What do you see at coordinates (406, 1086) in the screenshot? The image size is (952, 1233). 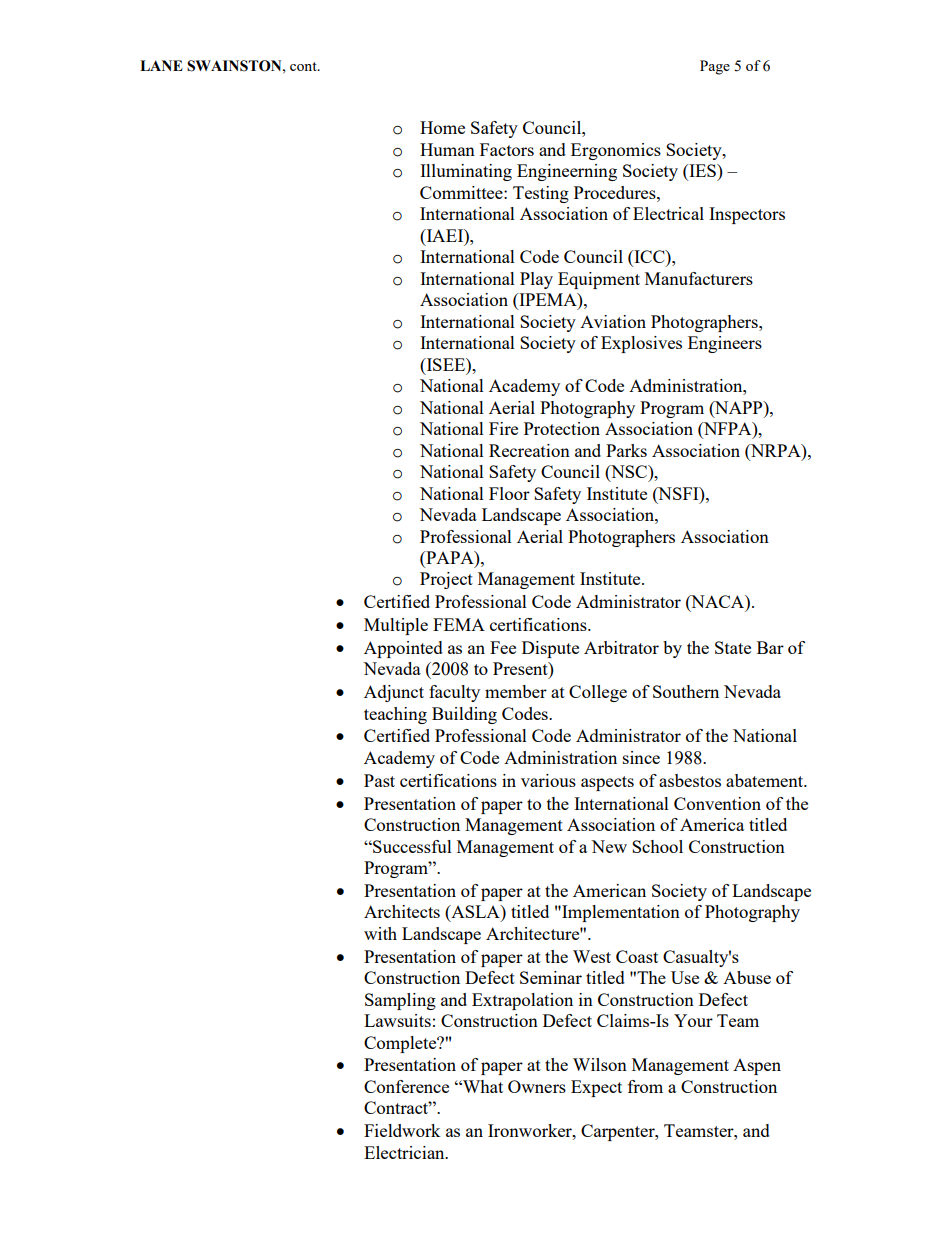 I see `Conference` at bounding box center [406, 1086].
